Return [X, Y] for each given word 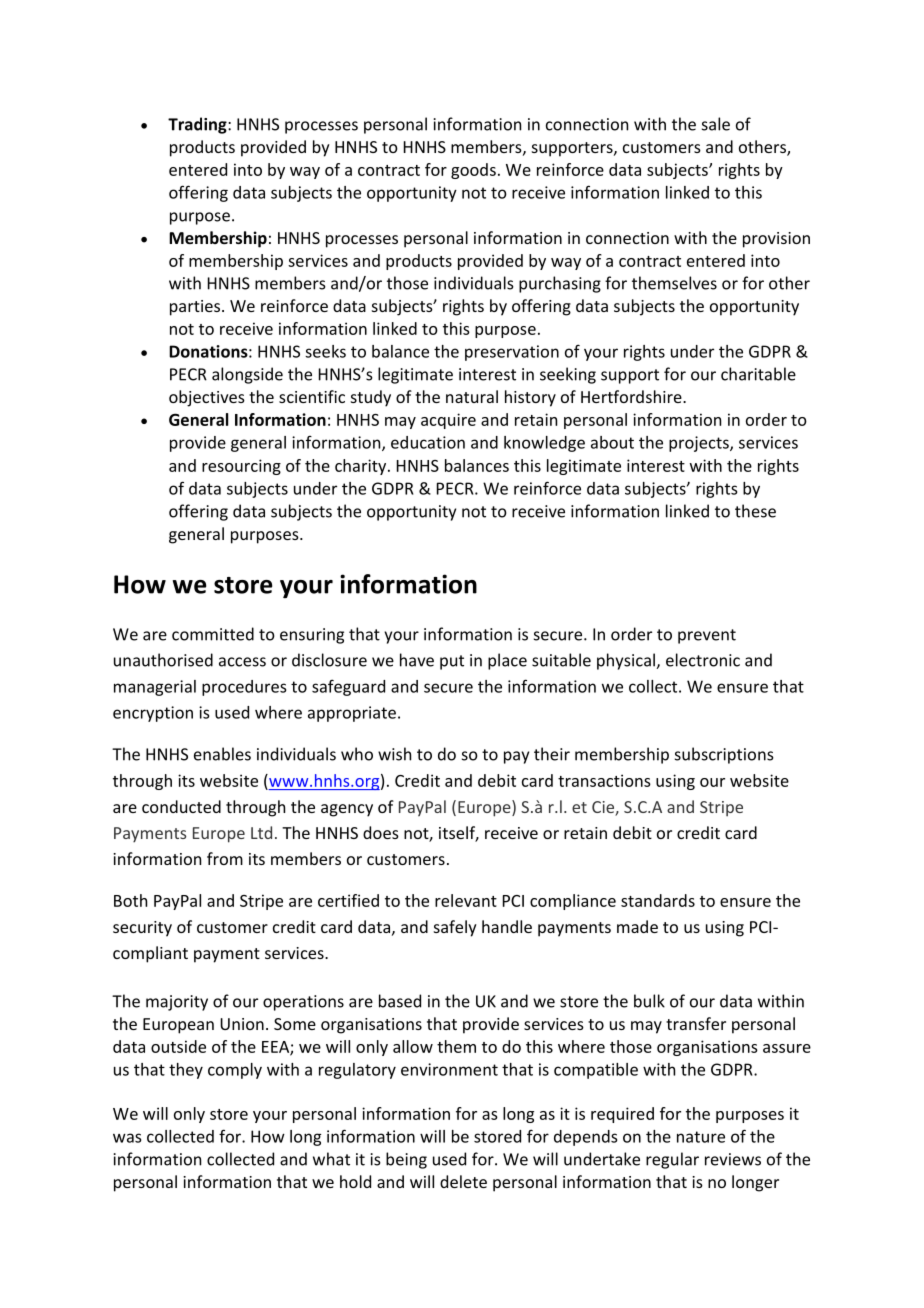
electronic [703, 660]
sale [716, 124]
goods [473, 171]
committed [213, 634]
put [452, 662]
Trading [198, 125]
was [127, 1138]
